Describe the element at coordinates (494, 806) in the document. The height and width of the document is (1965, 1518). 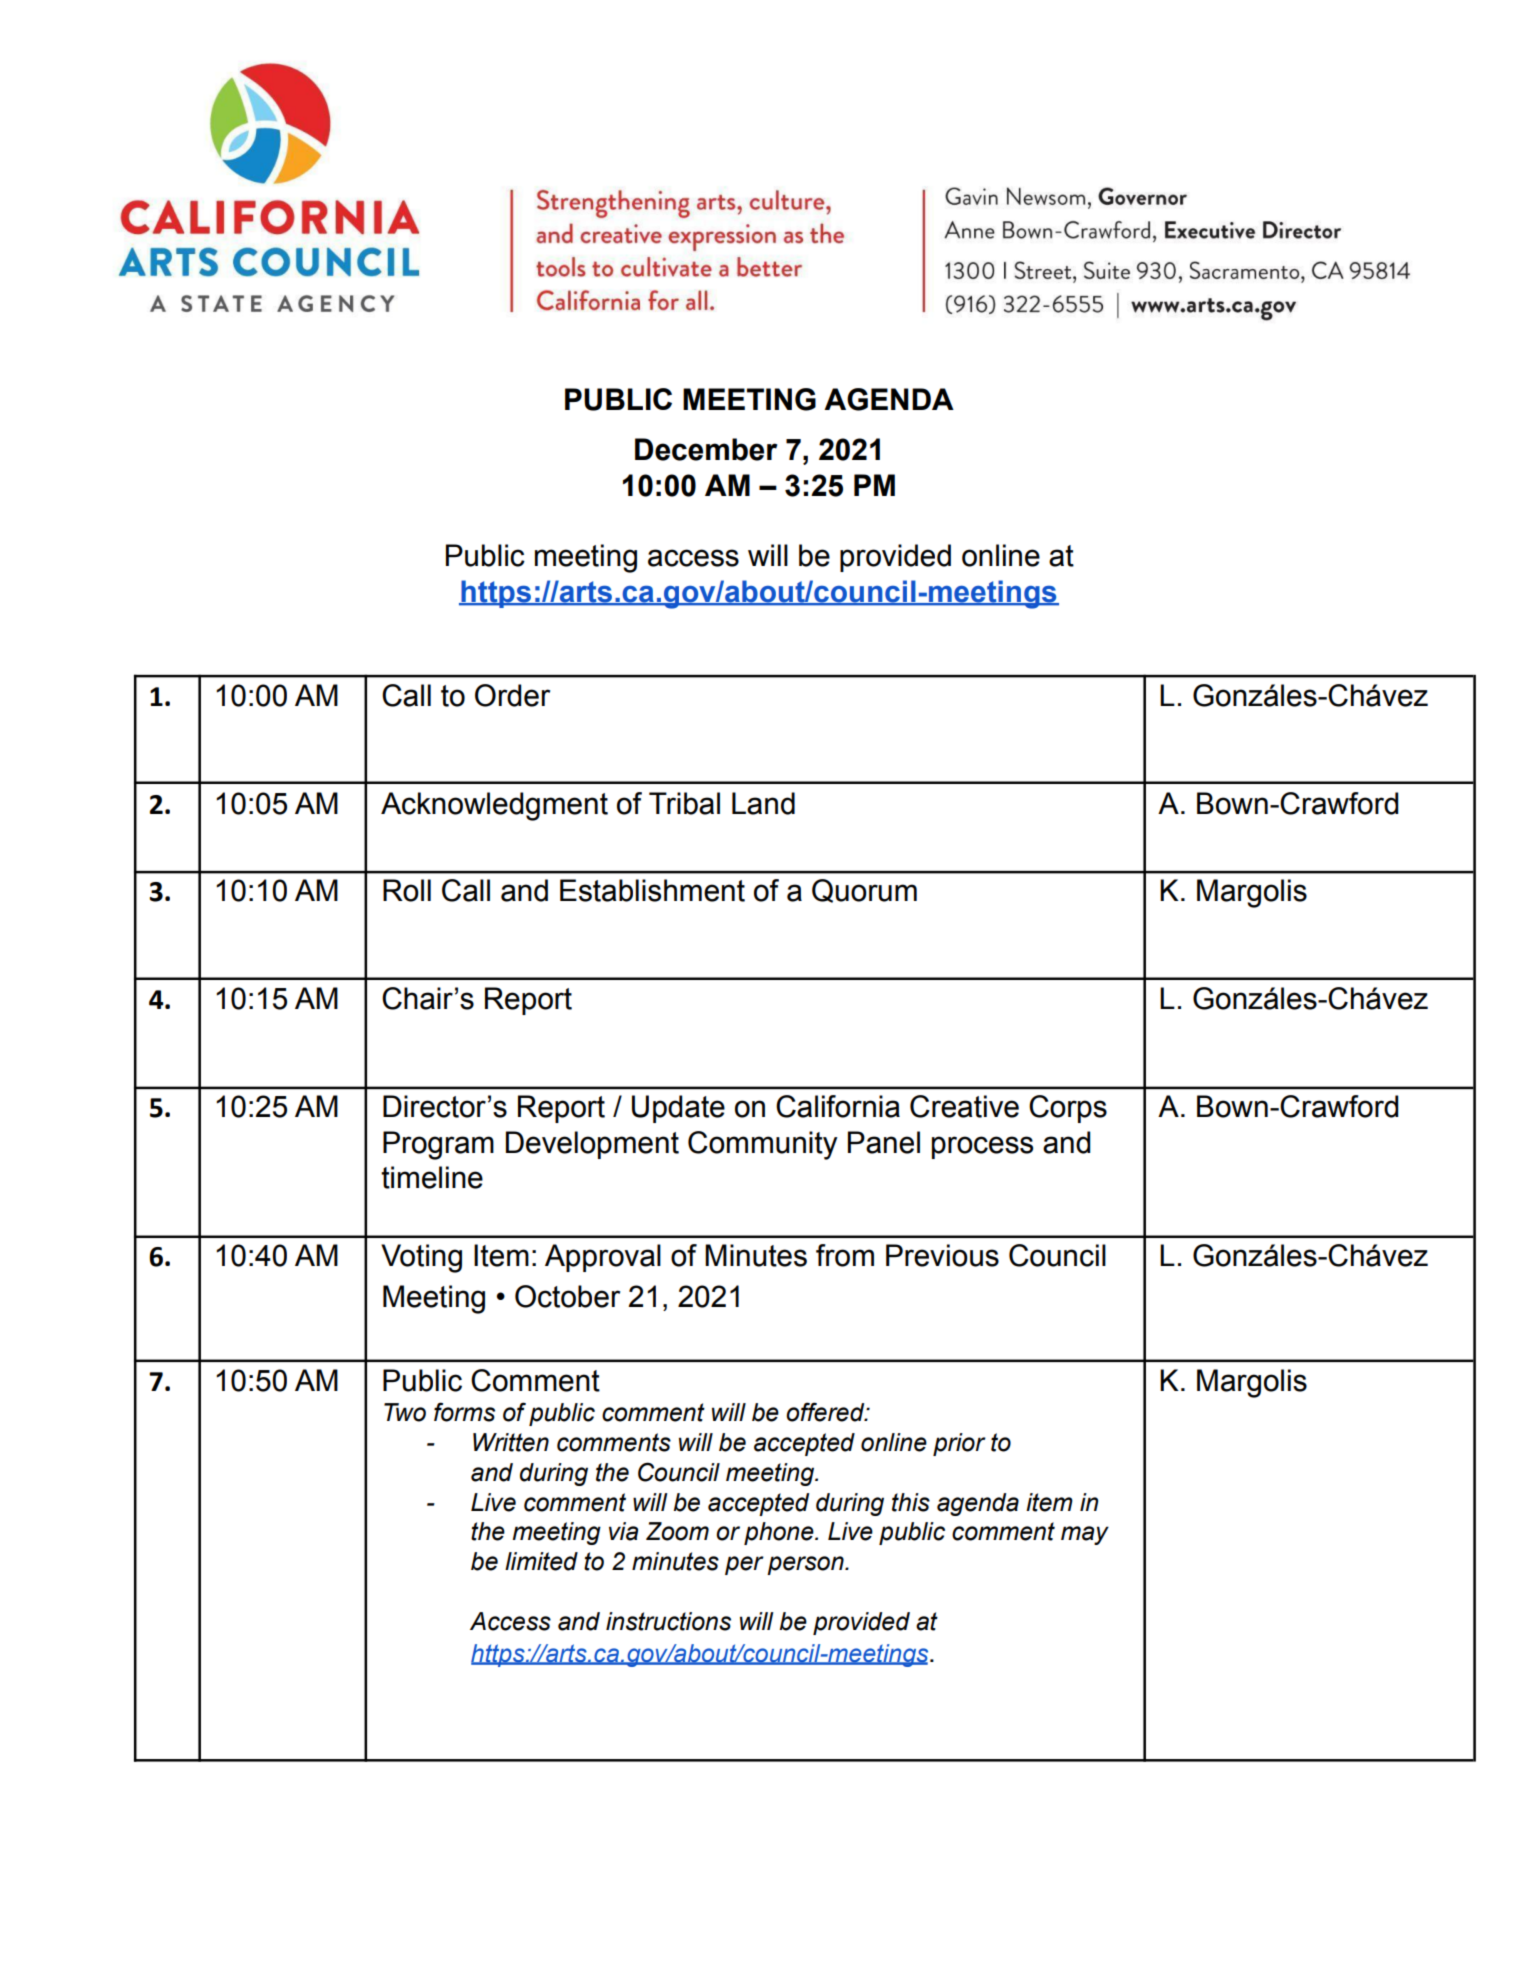
I see `Acknowledgment` at that location.
